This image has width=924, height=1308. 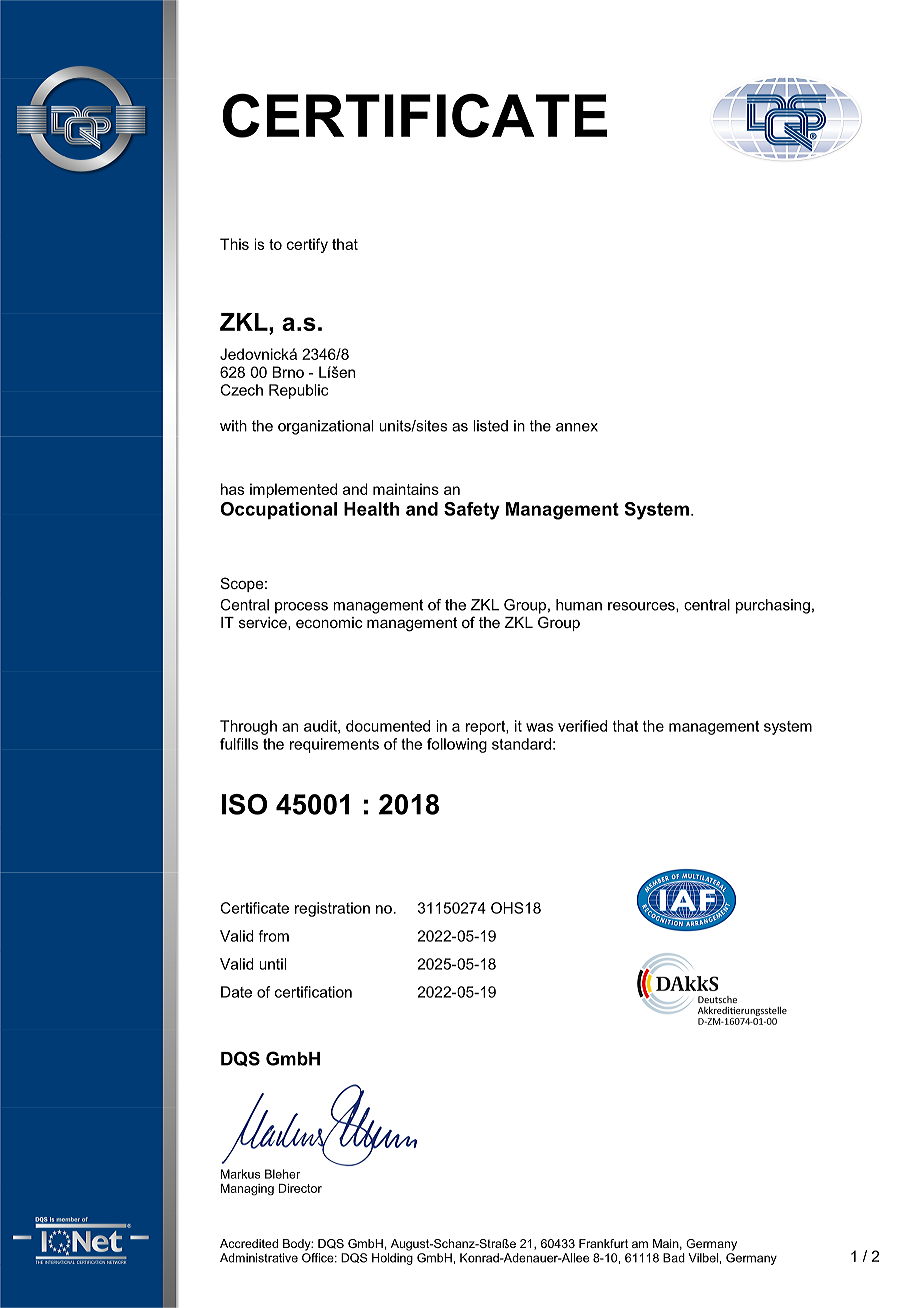 I want to click on Director, so click(x=300, y=1188).
